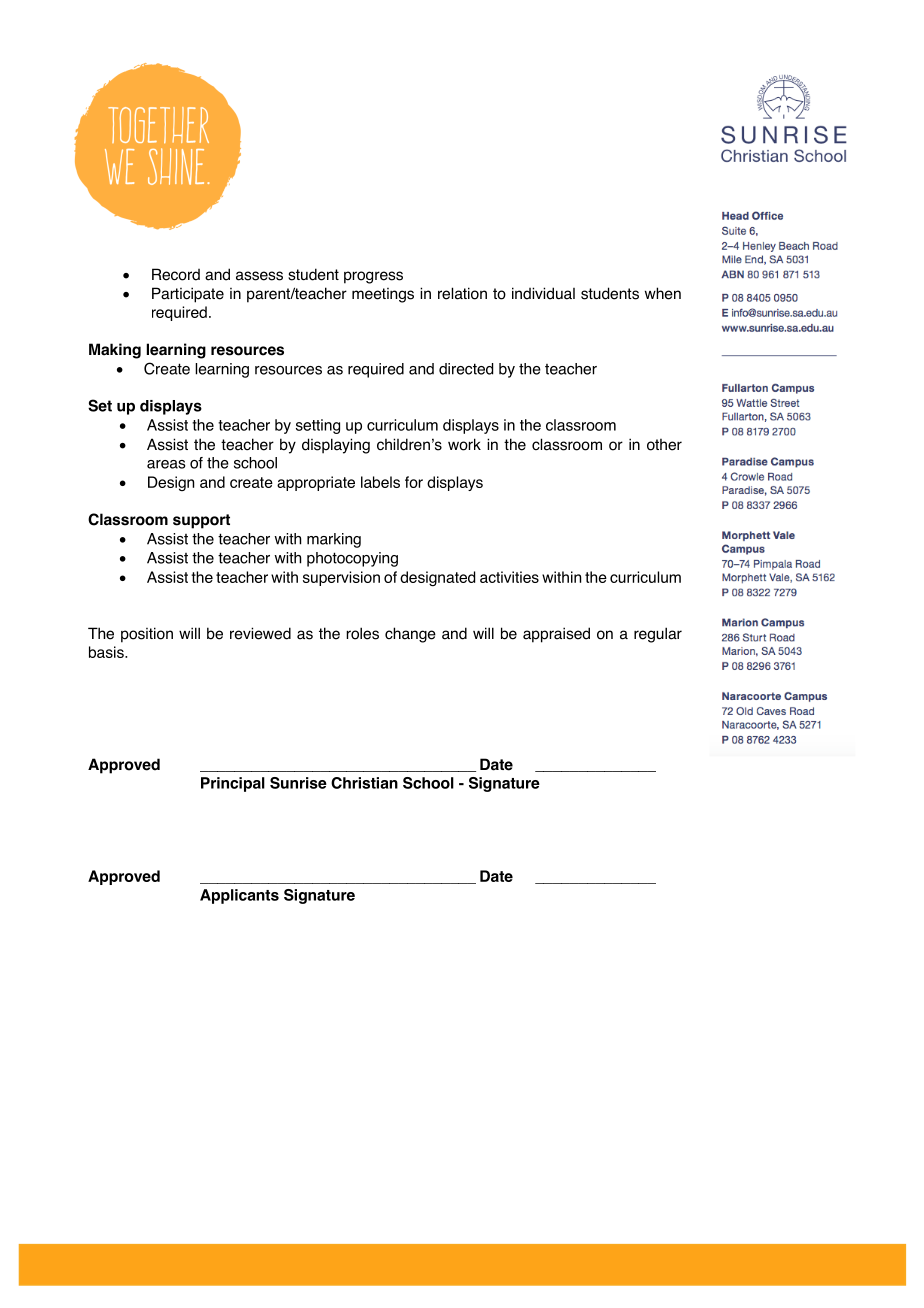 This screenshot has width=924, height=1308. I want to click on change, so click(410, 635).
